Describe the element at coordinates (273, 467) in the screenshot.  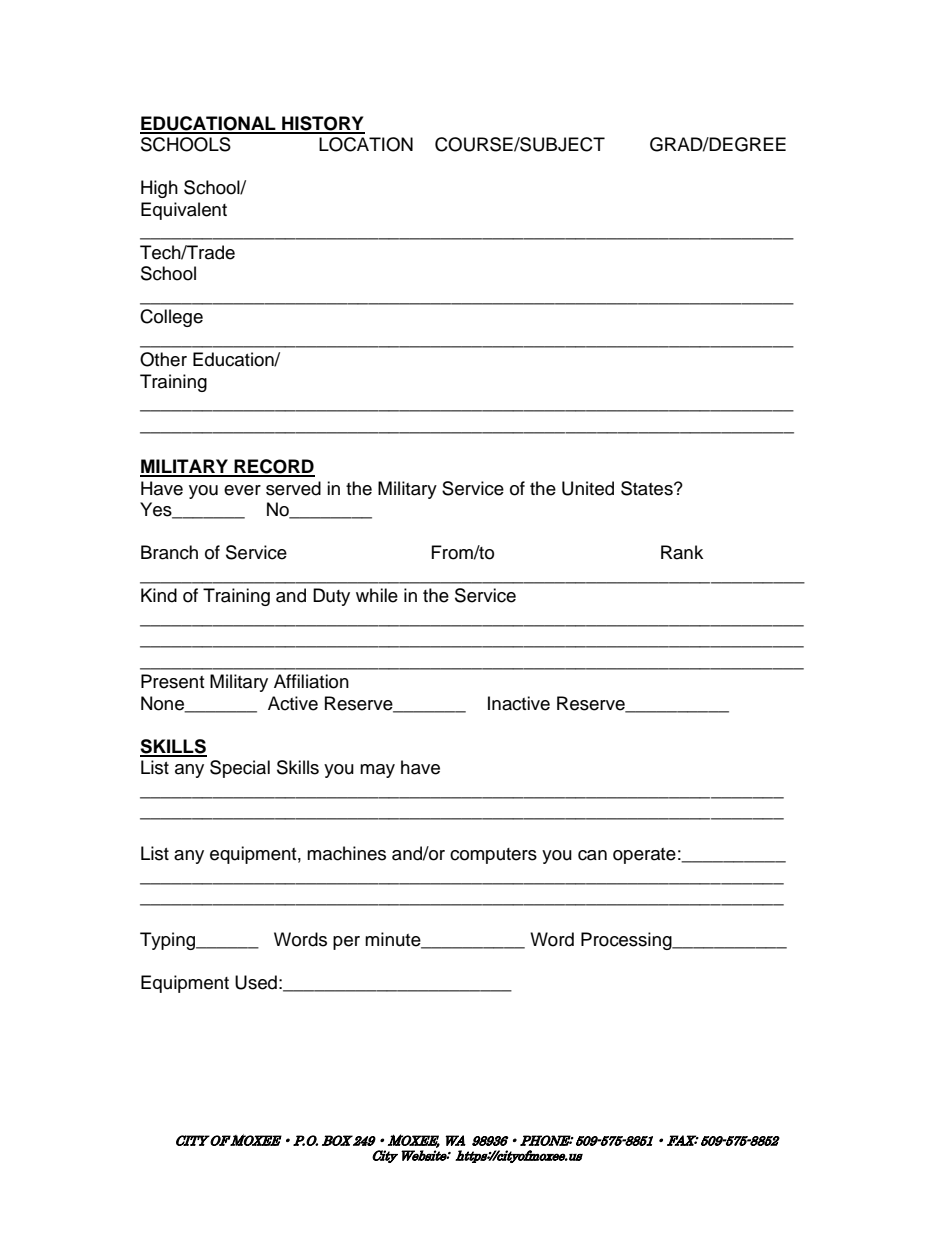
I see `RECORD` at that location.
